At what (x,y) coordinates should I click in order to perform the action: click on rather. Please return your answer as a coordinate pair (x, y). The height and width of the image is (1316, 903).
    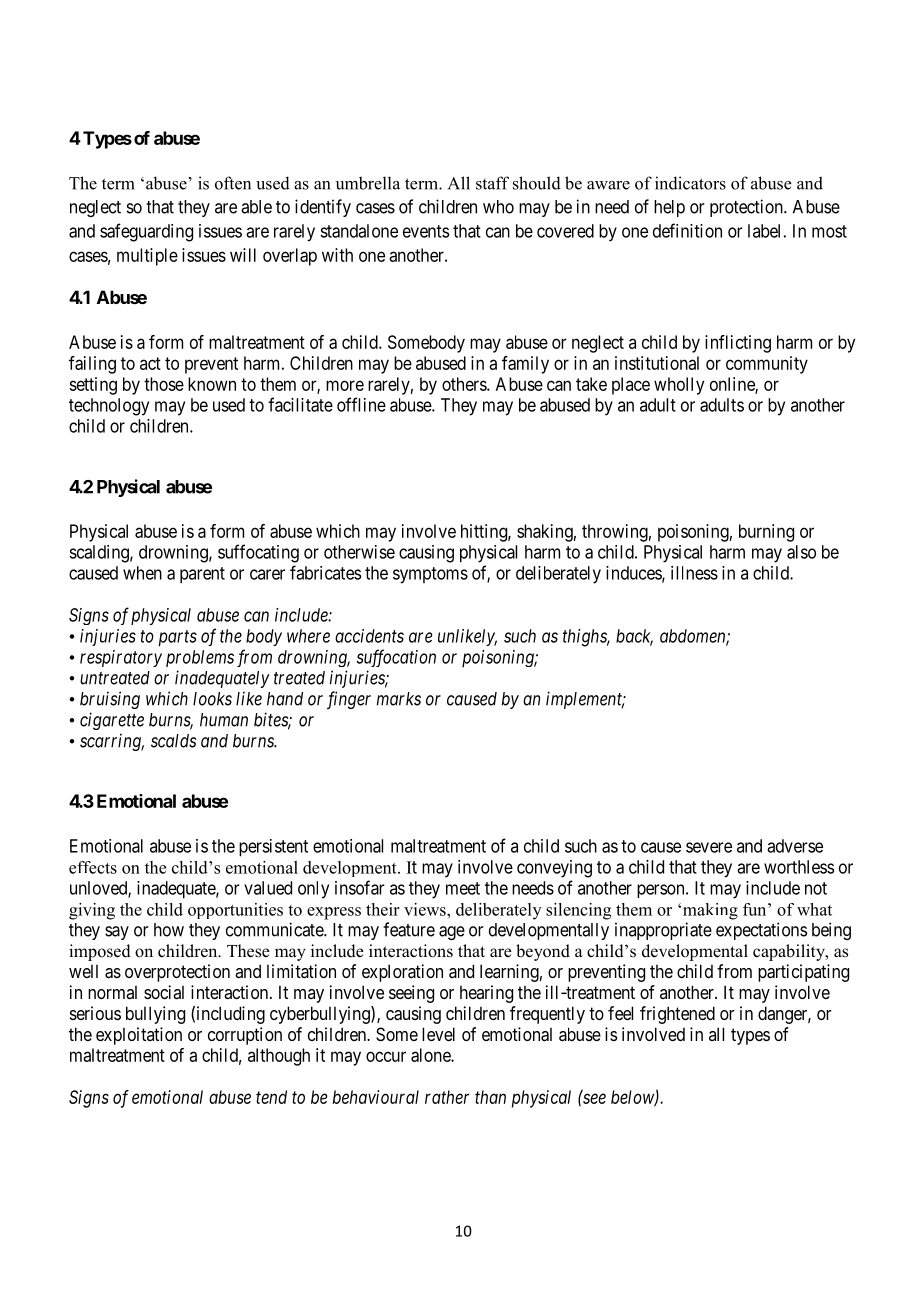
    Looking at the image, I should click on (447, 1097).
